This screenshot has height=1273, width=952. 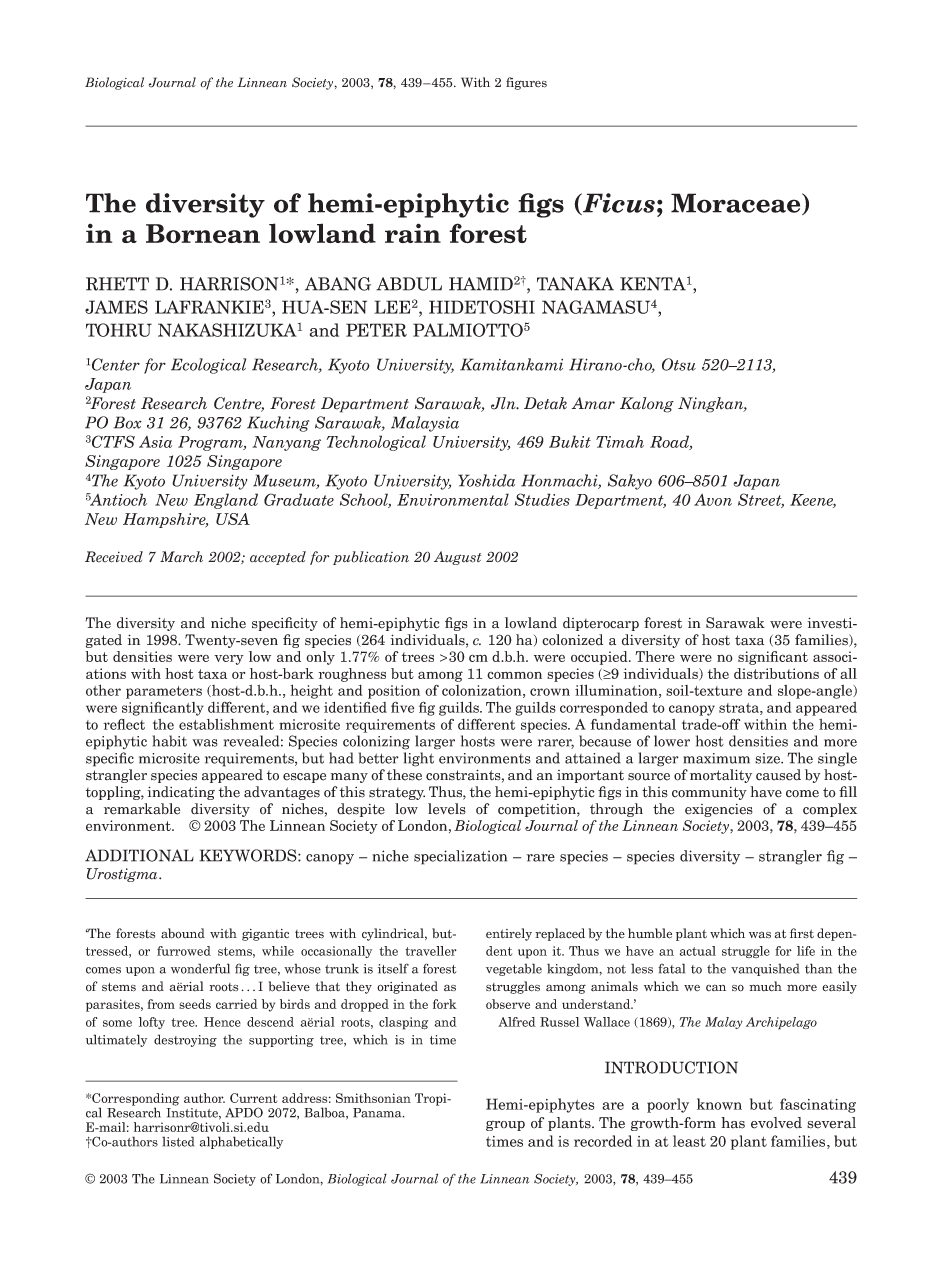 I want to click on listed, so click(x=178, y=1141).
